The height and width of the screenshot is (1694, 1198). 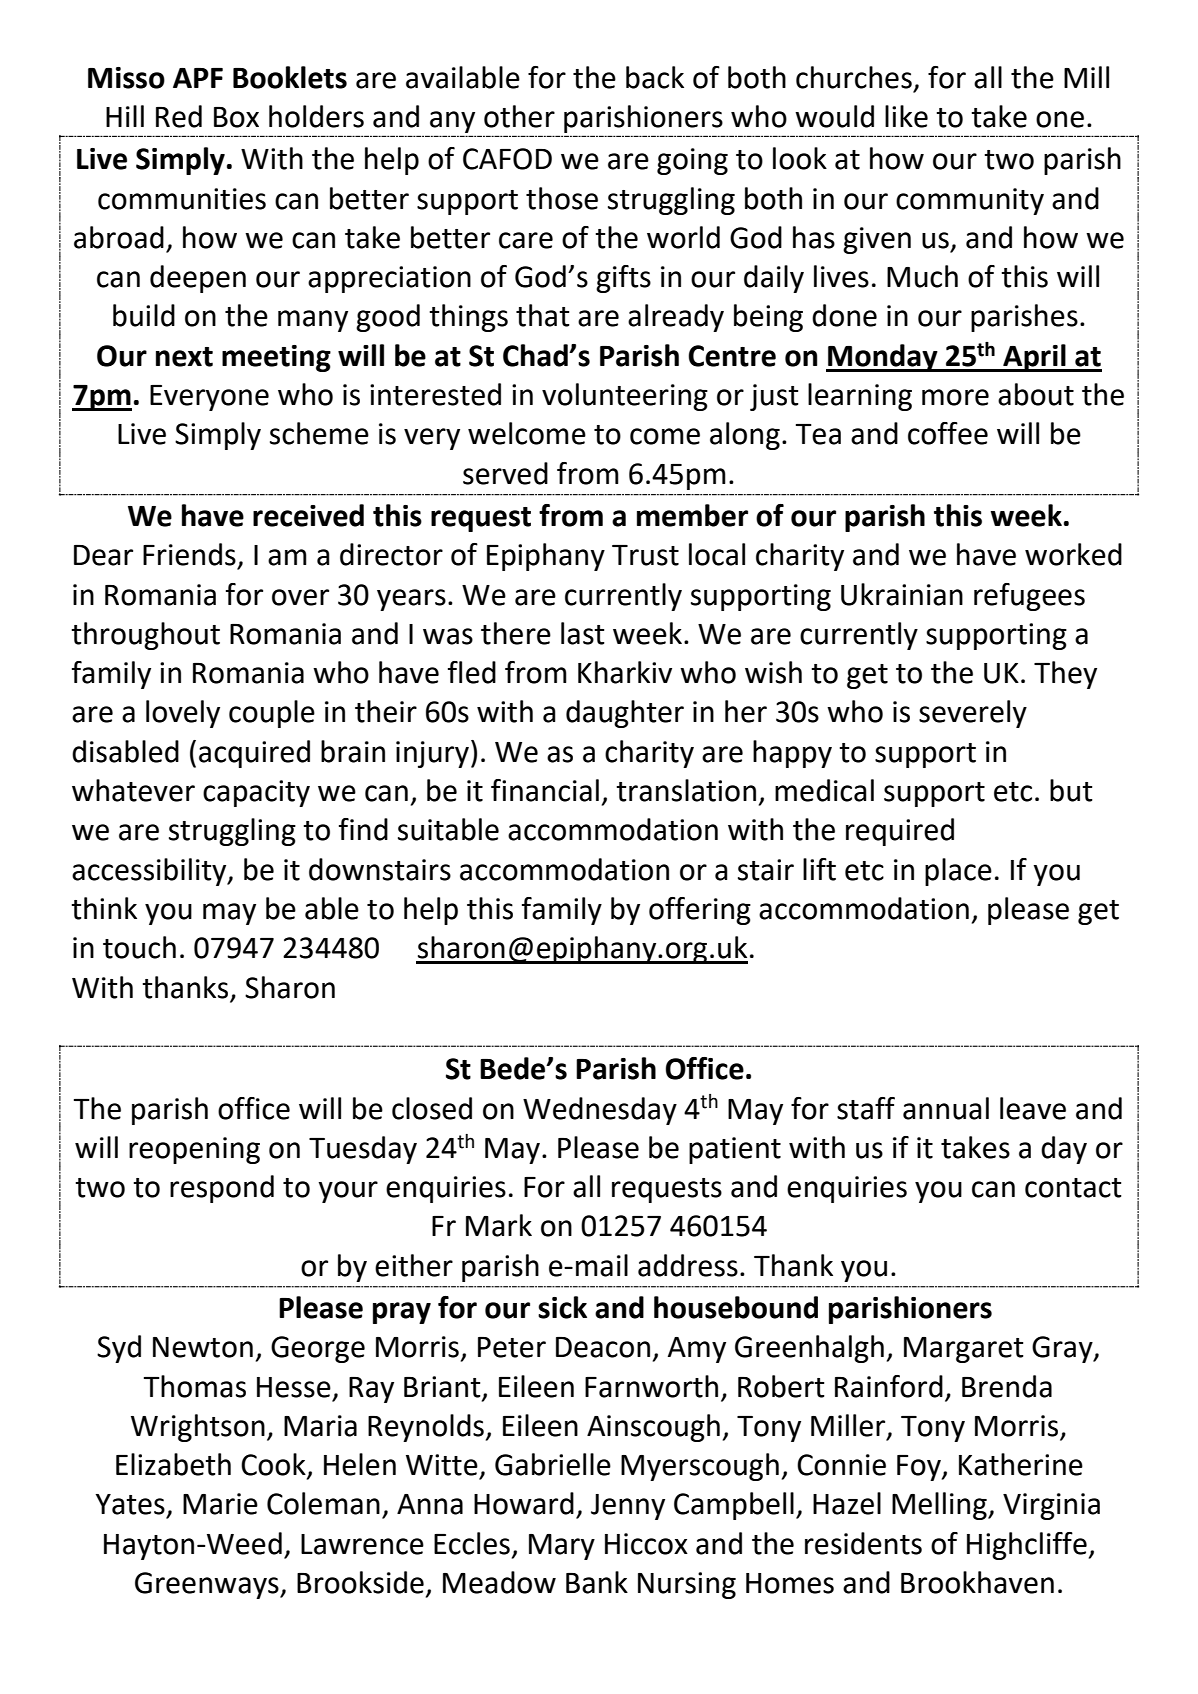 I want to click on Mary, so click(x=562, y=1547).
